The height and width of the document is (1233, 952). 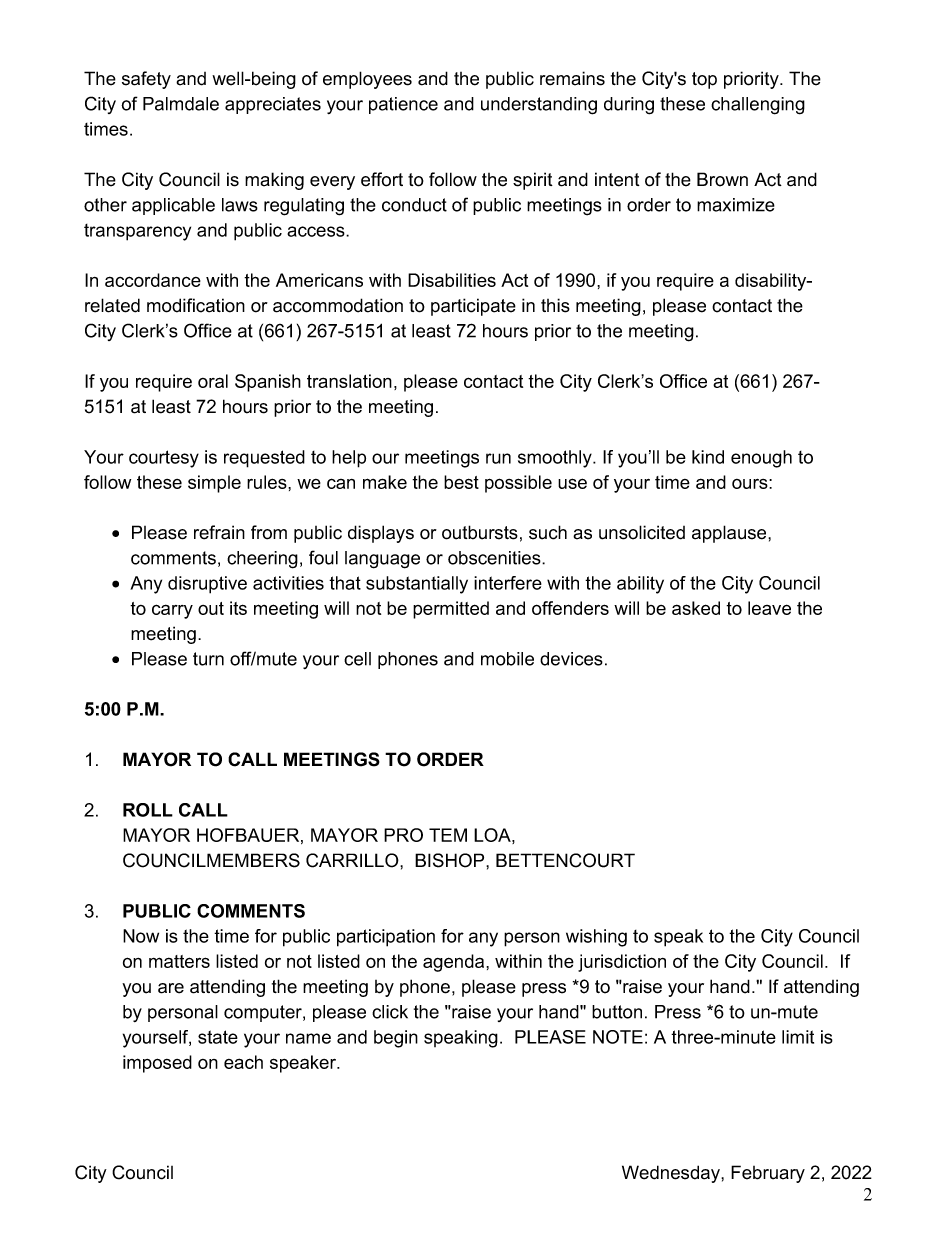 What do you see at coordinates (451, 610) in the document?
I see `permitted` at bounding box center [451, 610].
